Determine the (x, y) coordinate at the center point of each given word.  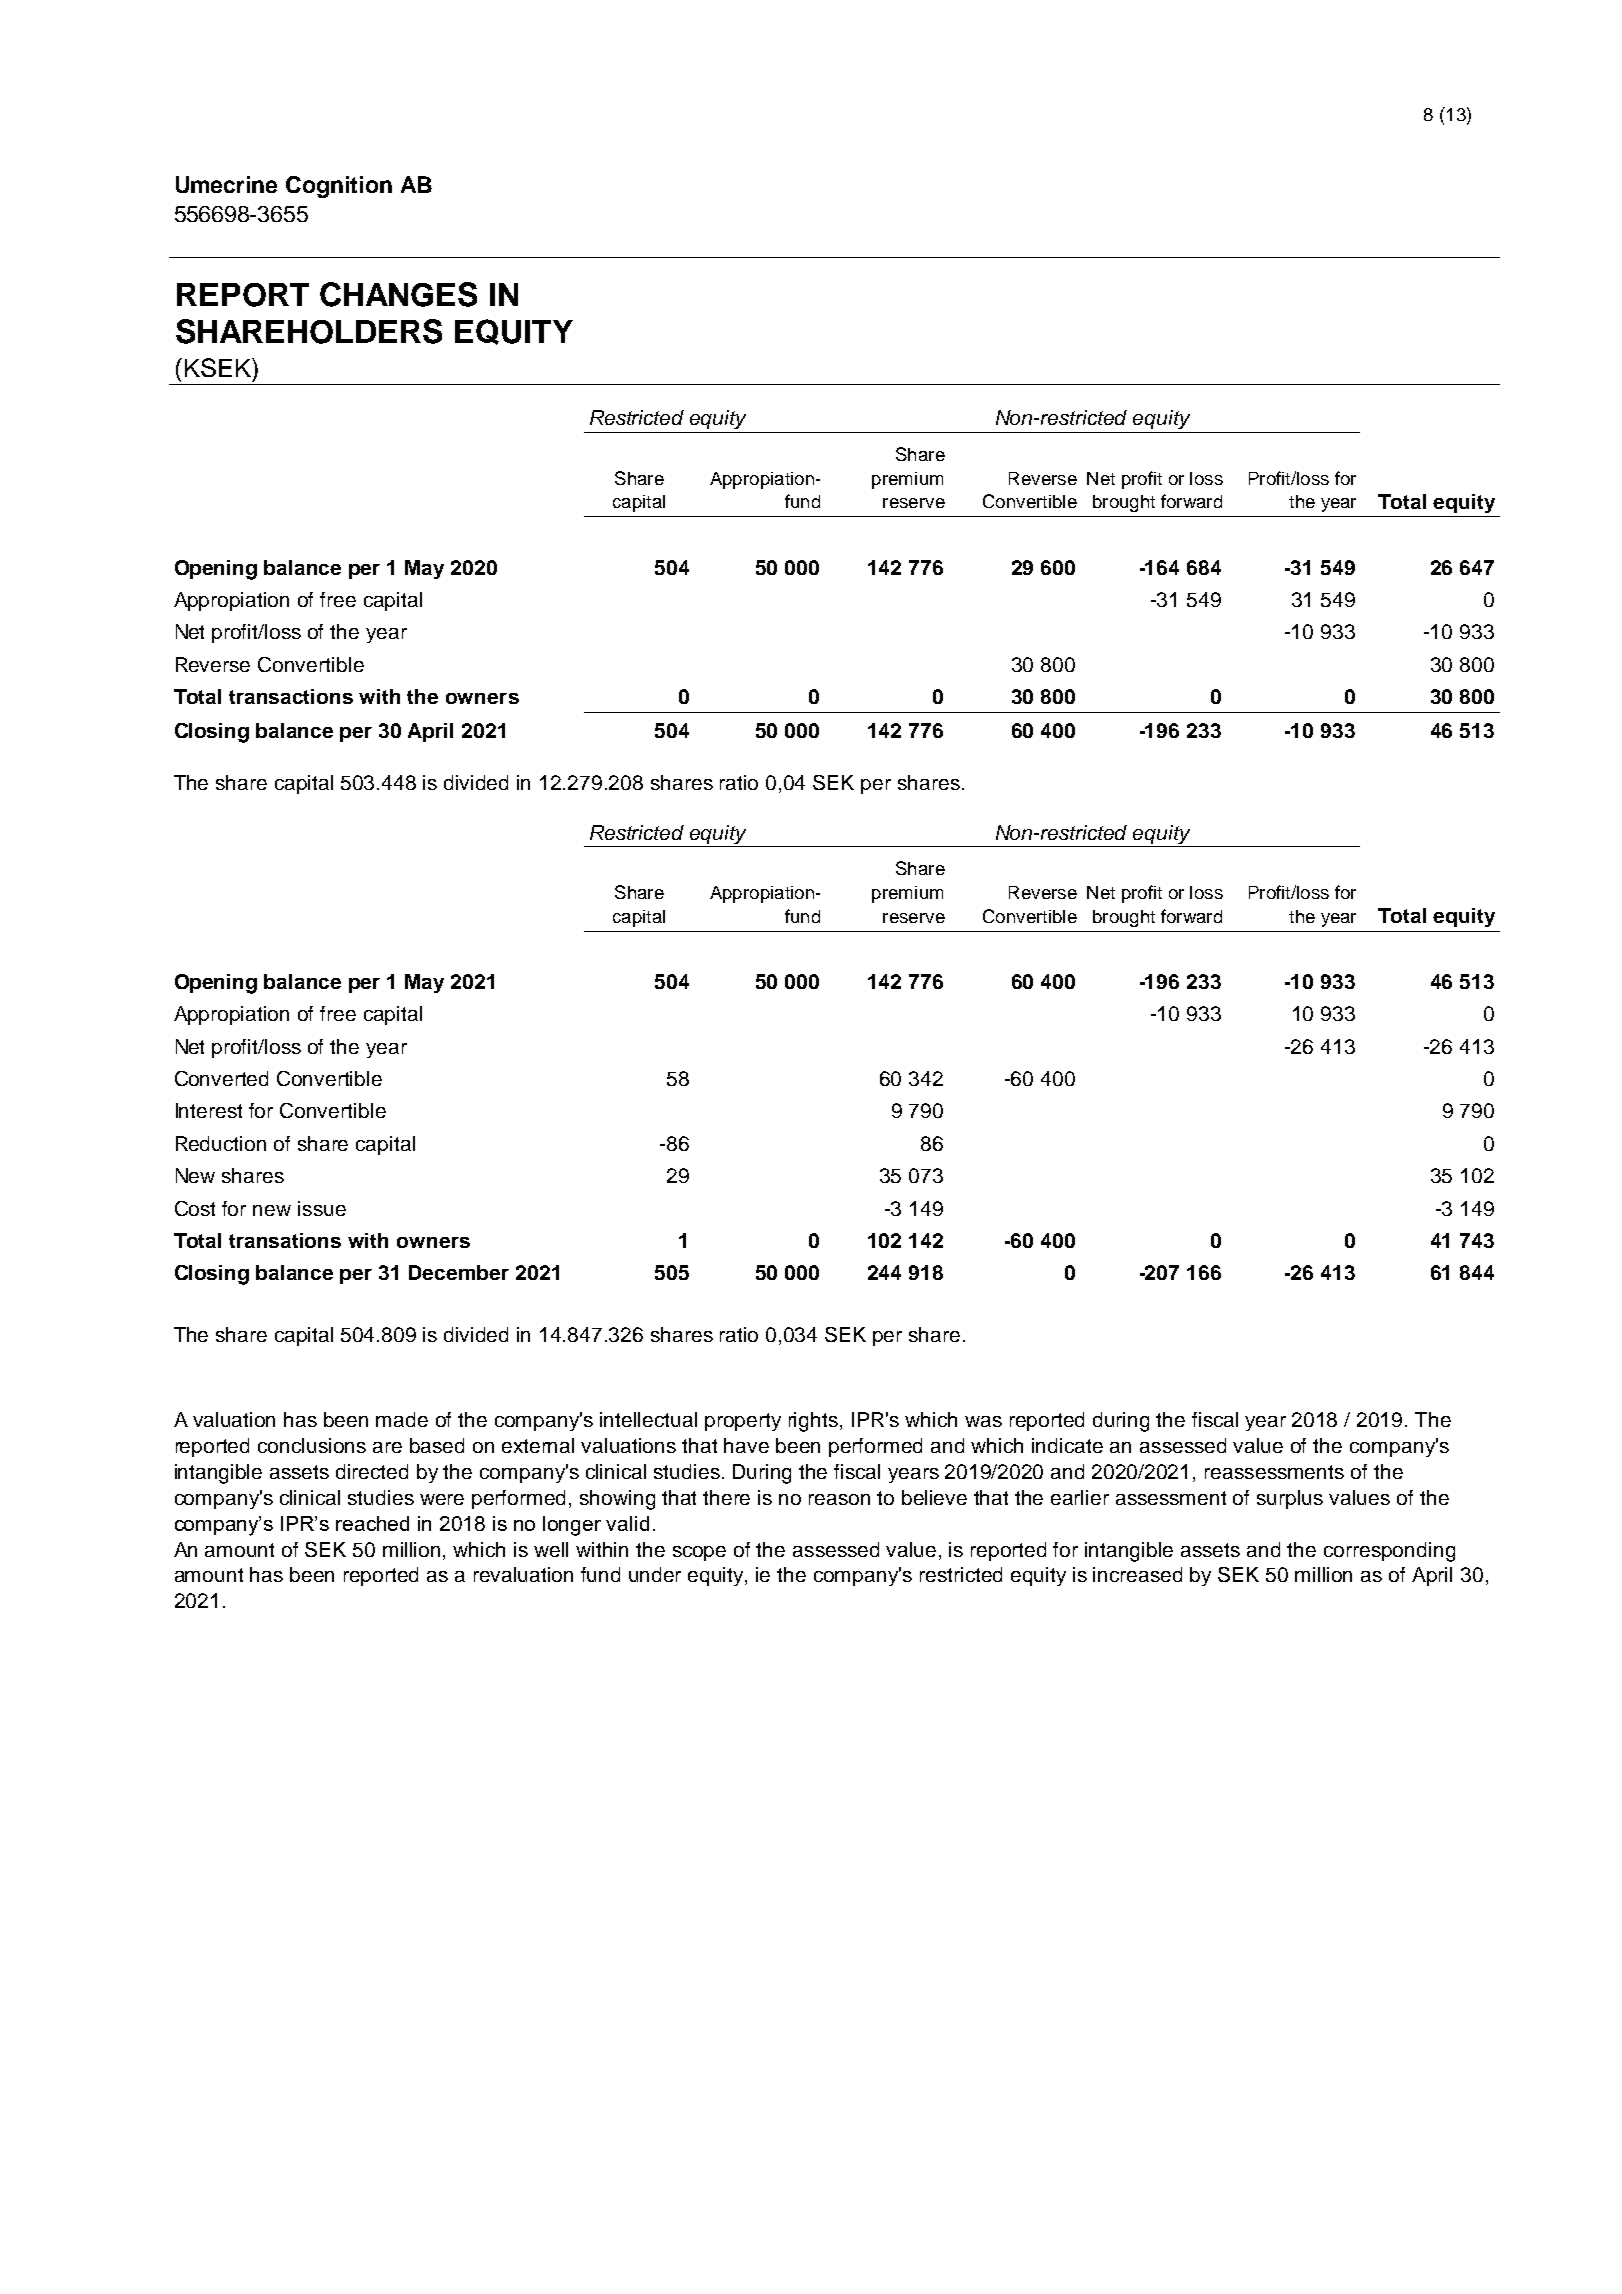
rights (813, 1422)
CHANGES (398, 294)
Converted (221, 1078)
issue (322, 1208)
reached (372, 1523)
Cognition (339, 187)
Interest (209, 1110)
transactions (291, 696)
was (983, 1421)
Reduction (221, 1143)
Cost (195, 1208)
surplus (1290, 1499)
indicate (1067, 1445)
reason (839, 1499)
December (459, 1272)
